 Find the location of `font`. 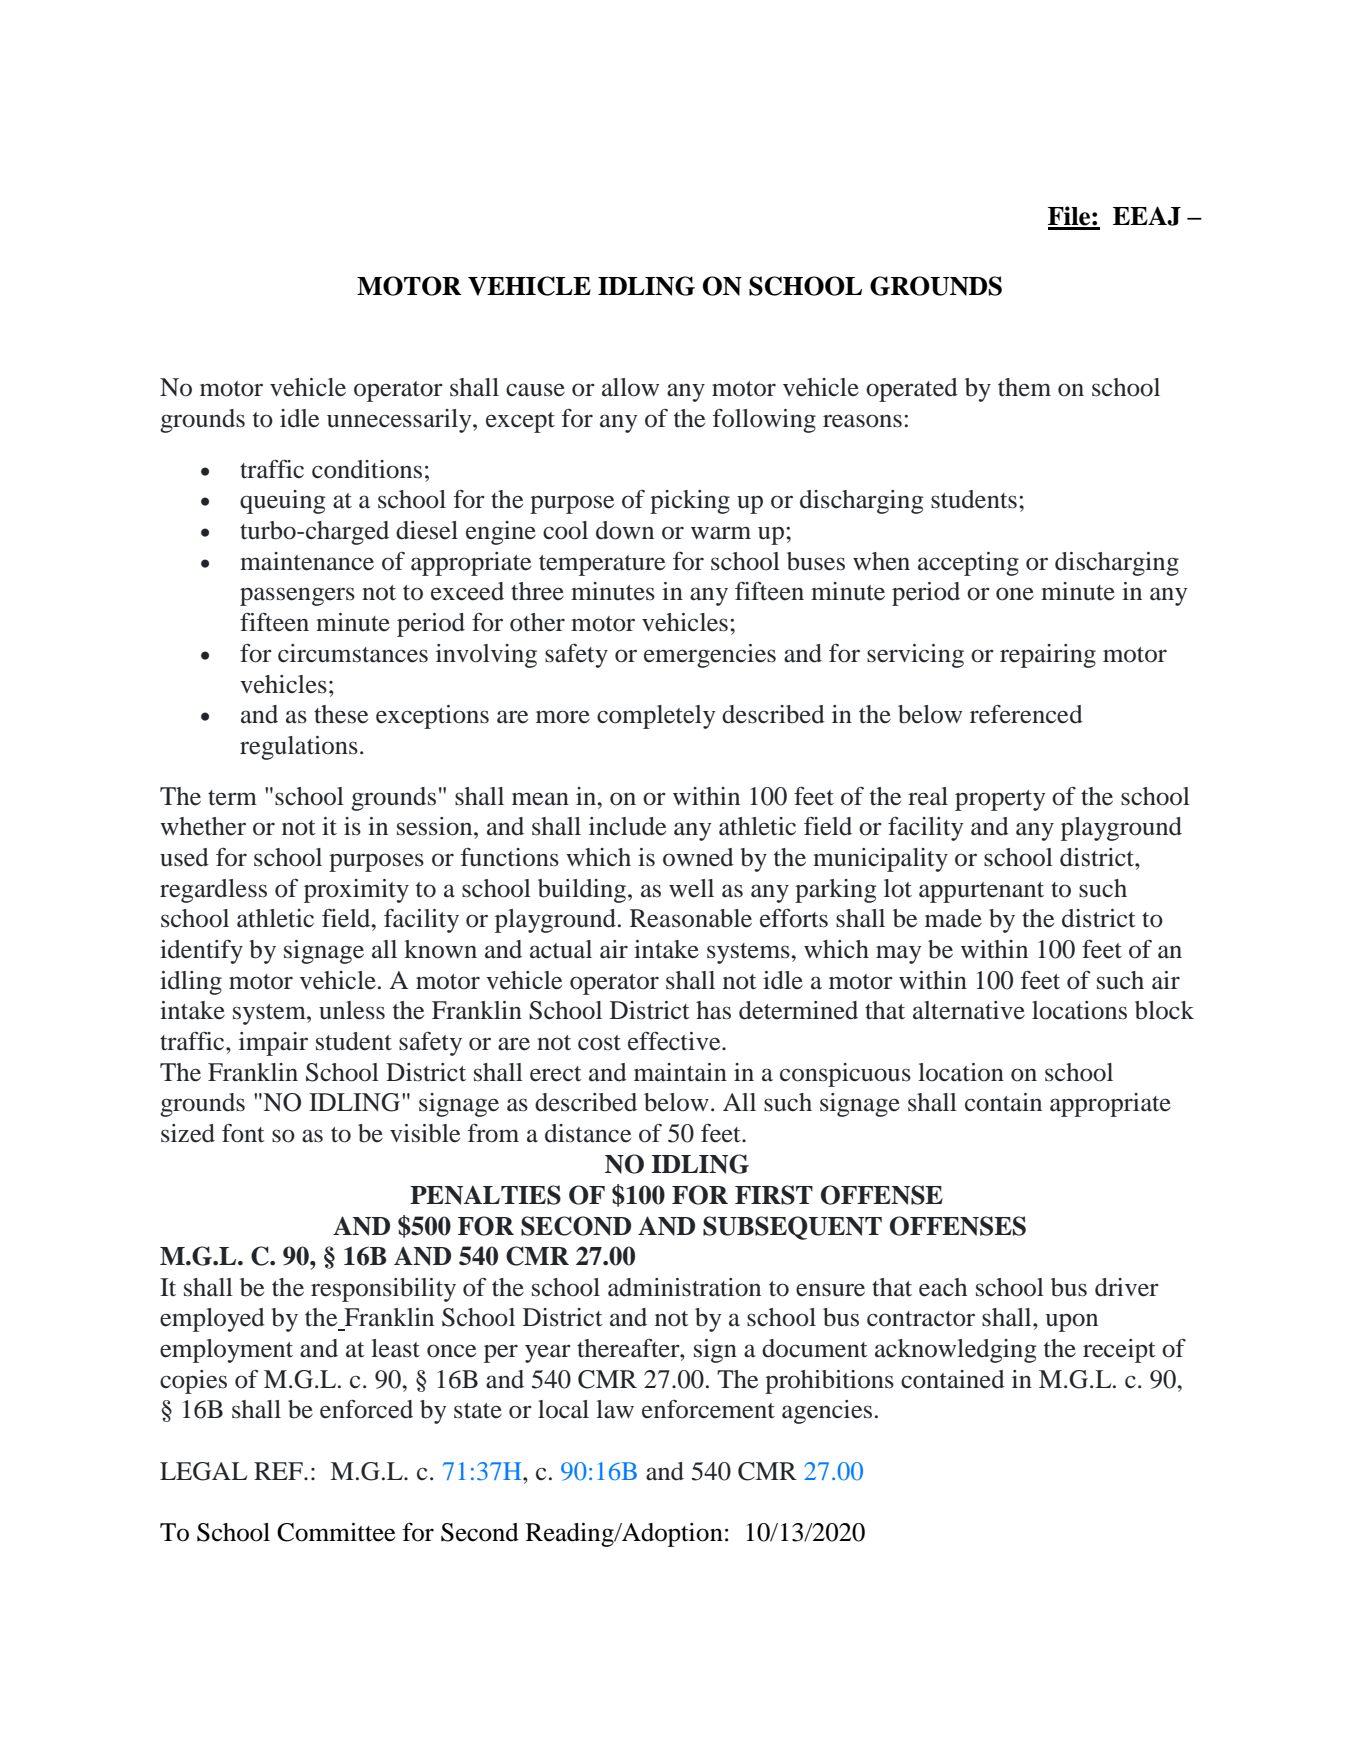

font is located at coordinates (243, 1133).
